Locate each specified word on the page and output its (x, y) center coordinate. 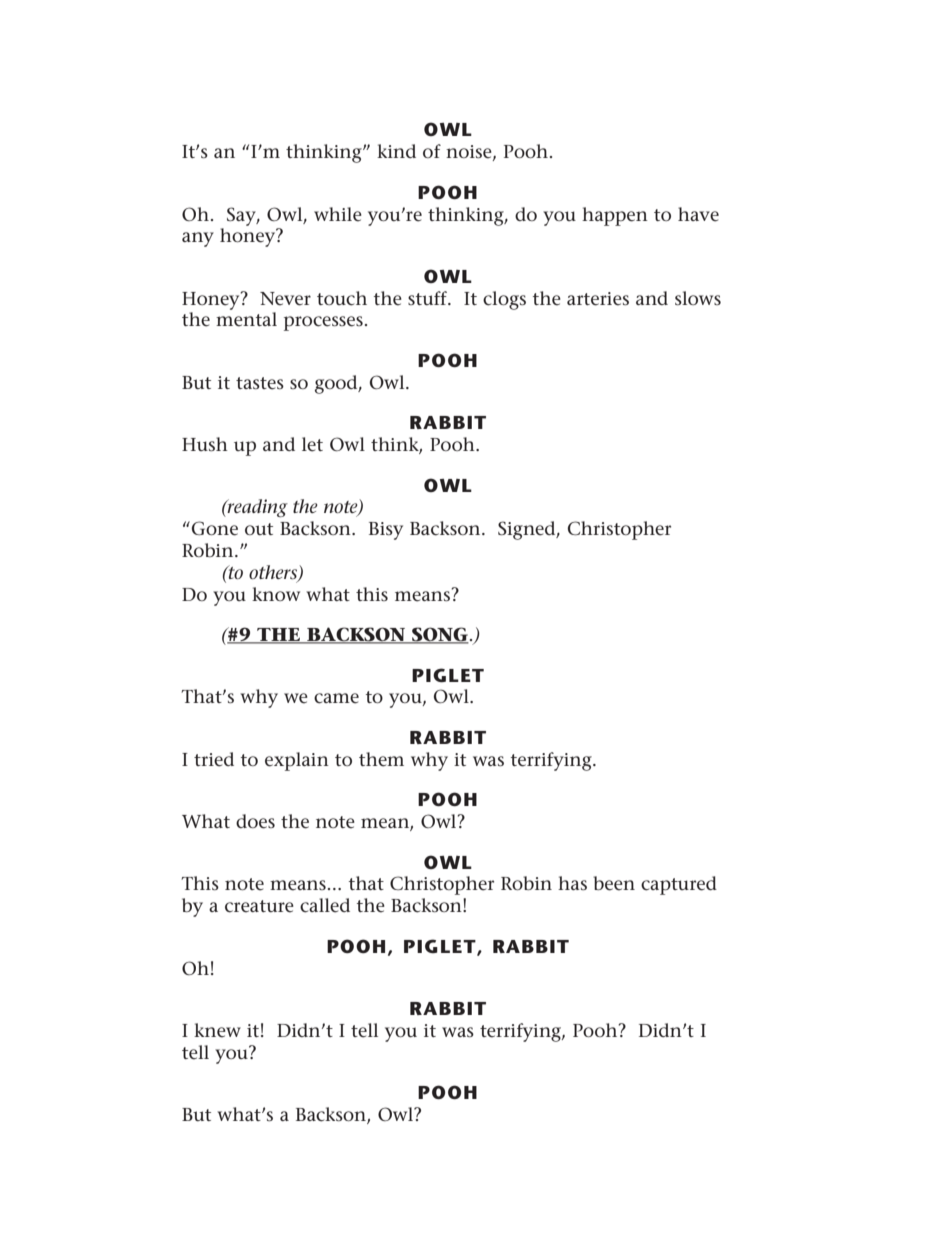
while (338, 214)
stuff (429, 298)
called (325, 905)
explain (297, 761)
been (614, 883)
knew (217, 1030)
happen (615, 216)
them (381, 759)
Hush (205, 444)
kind (396, 151)
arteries (598, 299)
